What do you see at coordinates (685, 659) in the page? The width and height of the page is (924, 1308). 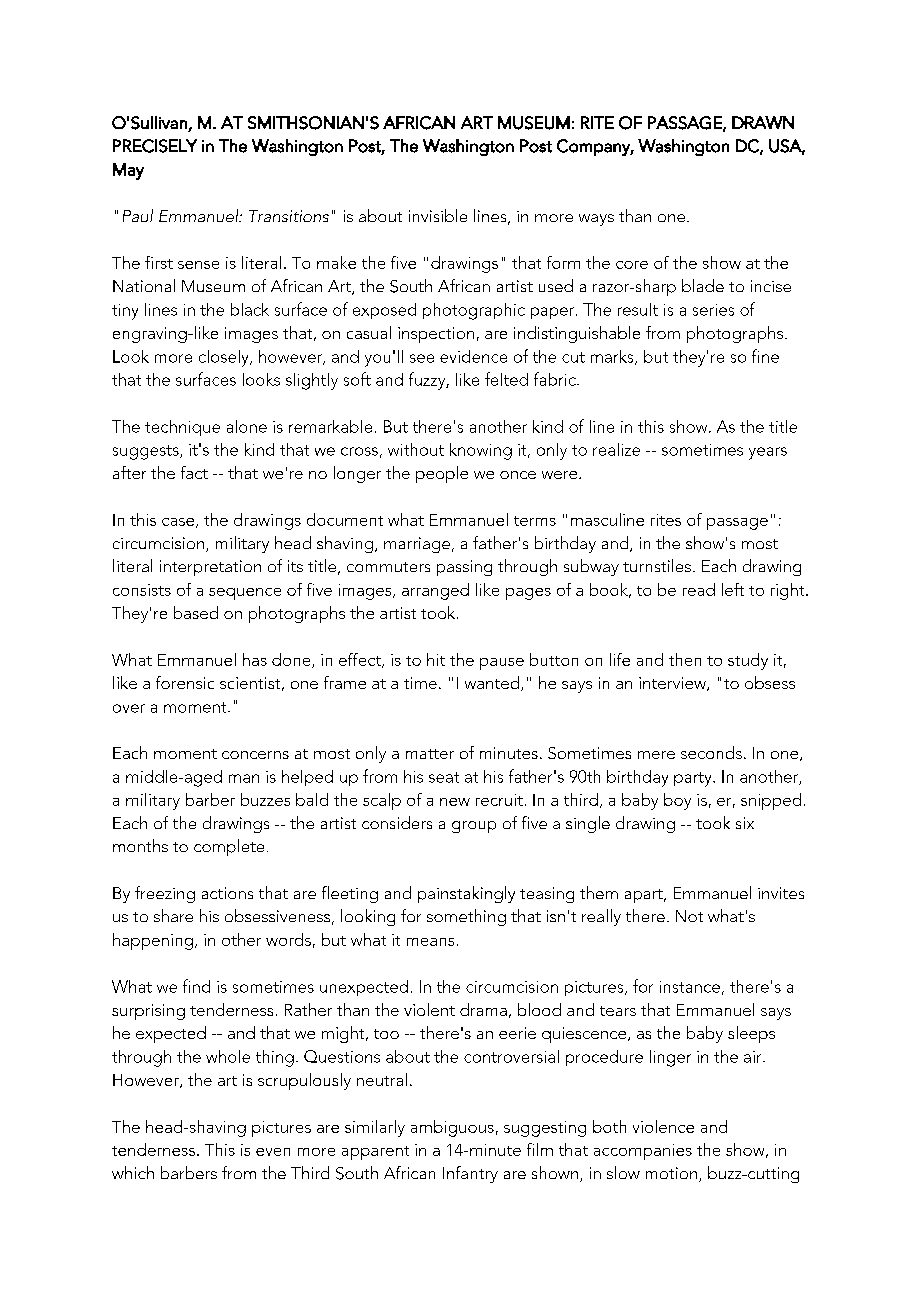 I see `then` at bounding box center [685, 659].
